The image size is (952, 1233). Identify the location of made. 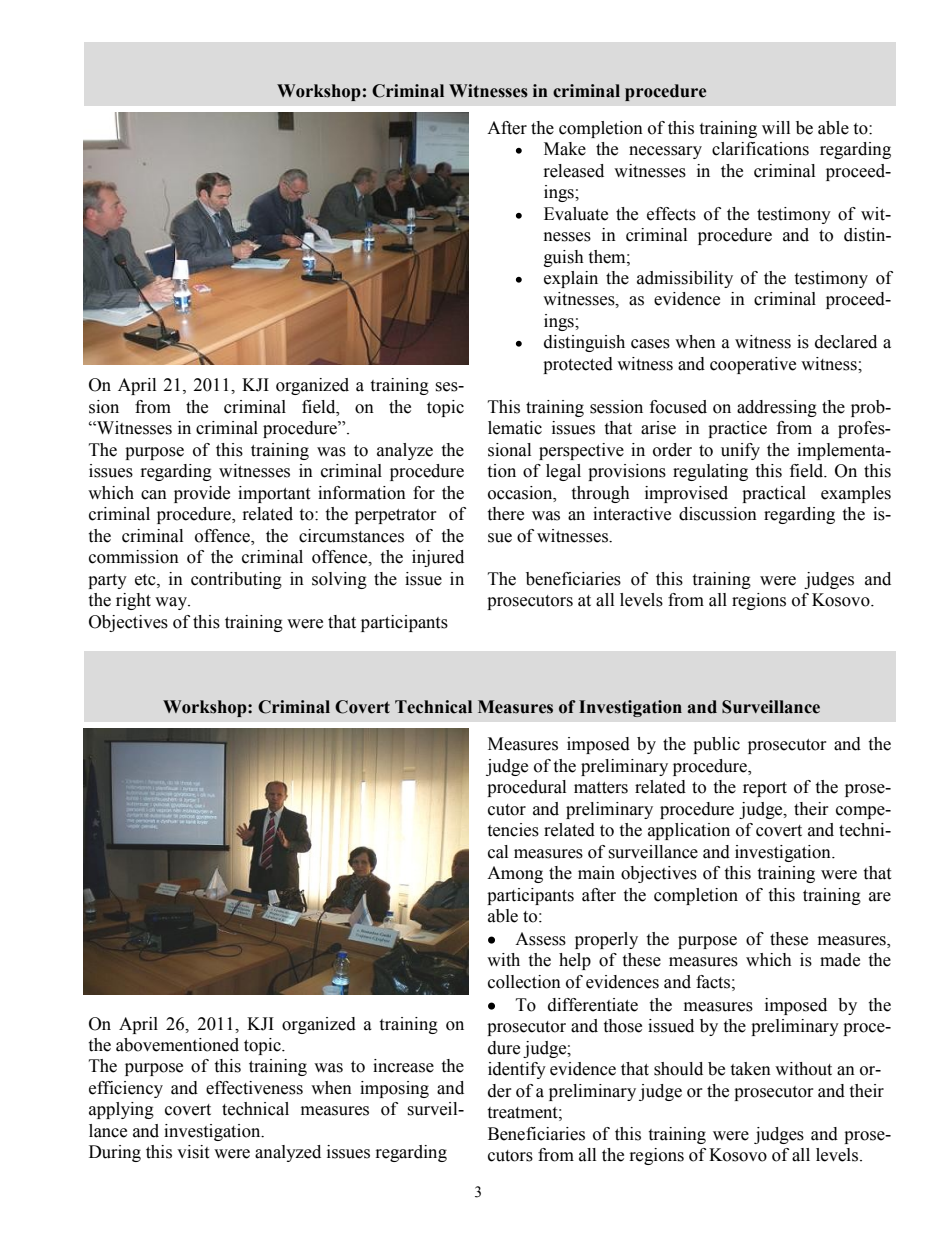
(840, 960).
